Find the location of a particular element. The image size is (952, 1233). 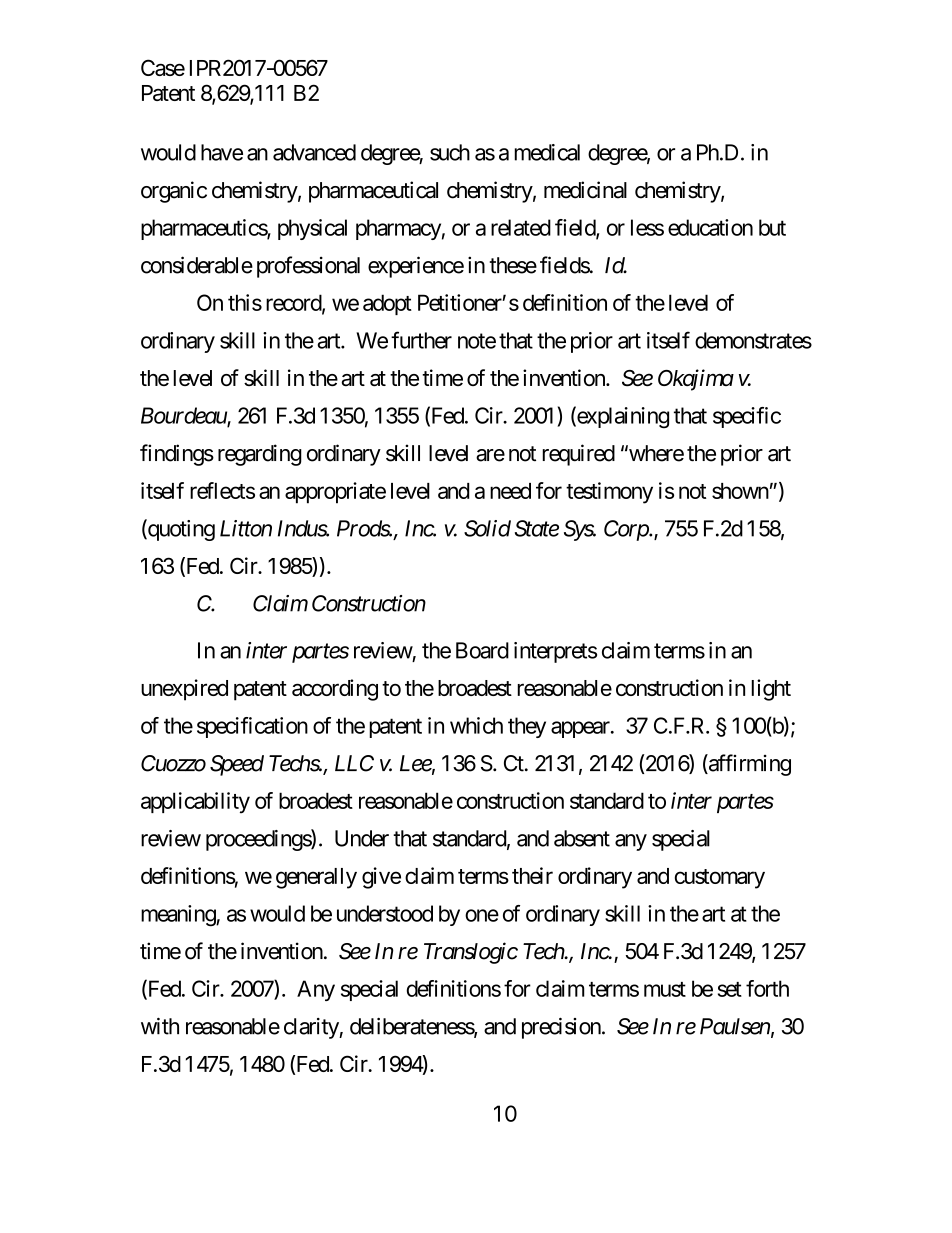

with is located at coordinates (160, 1026).
